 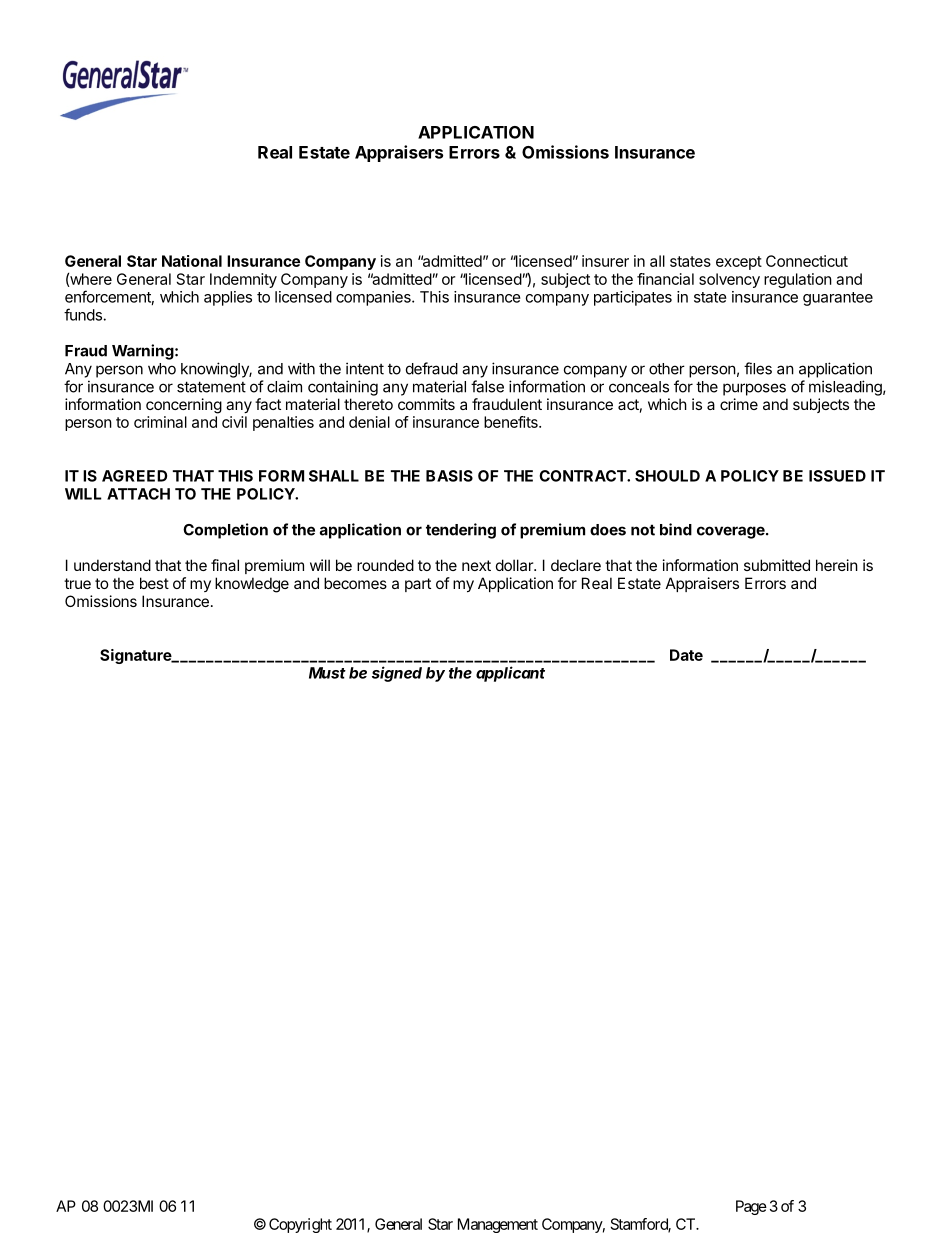 What do you see at coordinates (192, 261) in the page?
I see `National` at bounding box center [192, 261].
